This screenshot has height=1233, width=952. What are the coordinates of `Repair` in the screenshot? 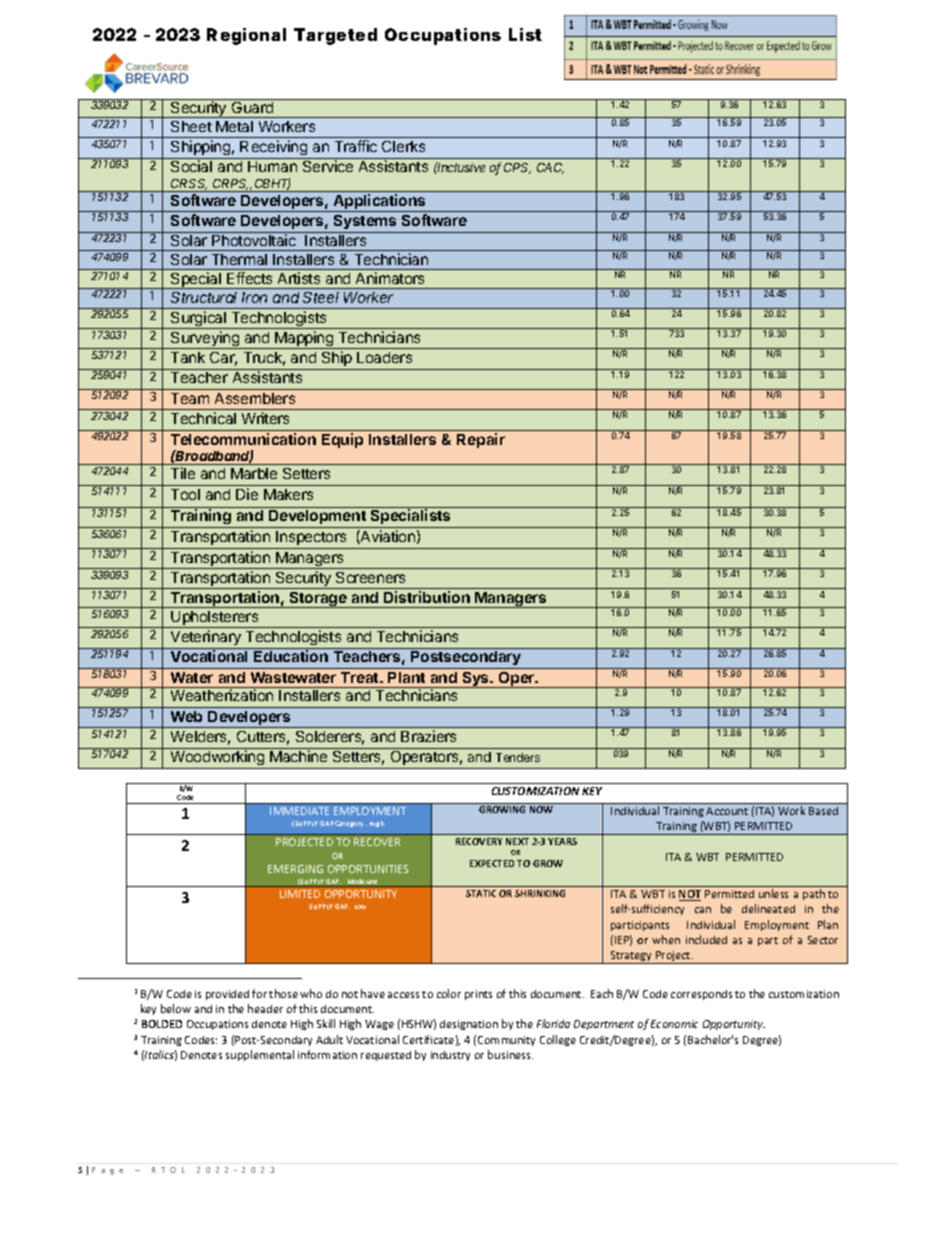 It's located at (481, 440).
